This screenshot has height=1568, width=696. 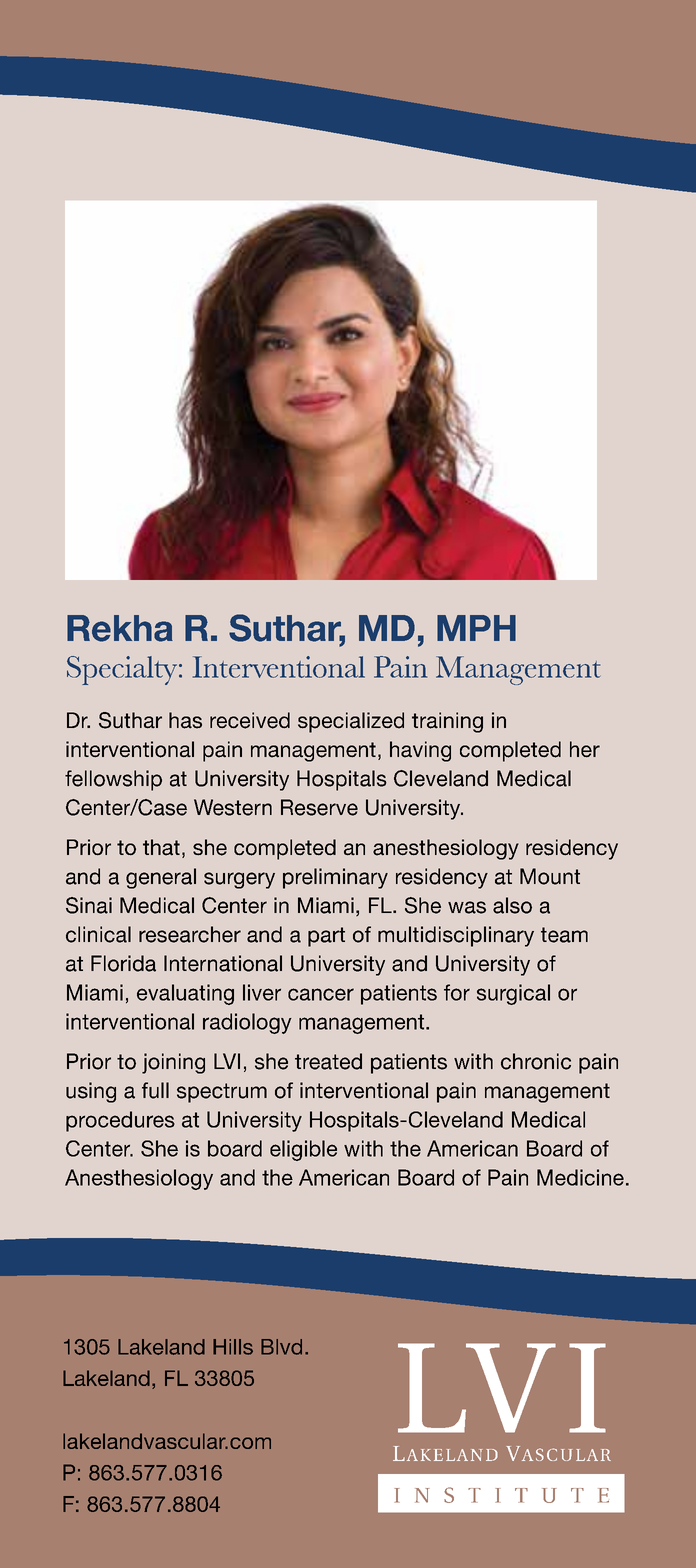 What do you see at coordinates (550, 876) in the screenshot?
I see `Mount` at bounding box center [550, 876].
